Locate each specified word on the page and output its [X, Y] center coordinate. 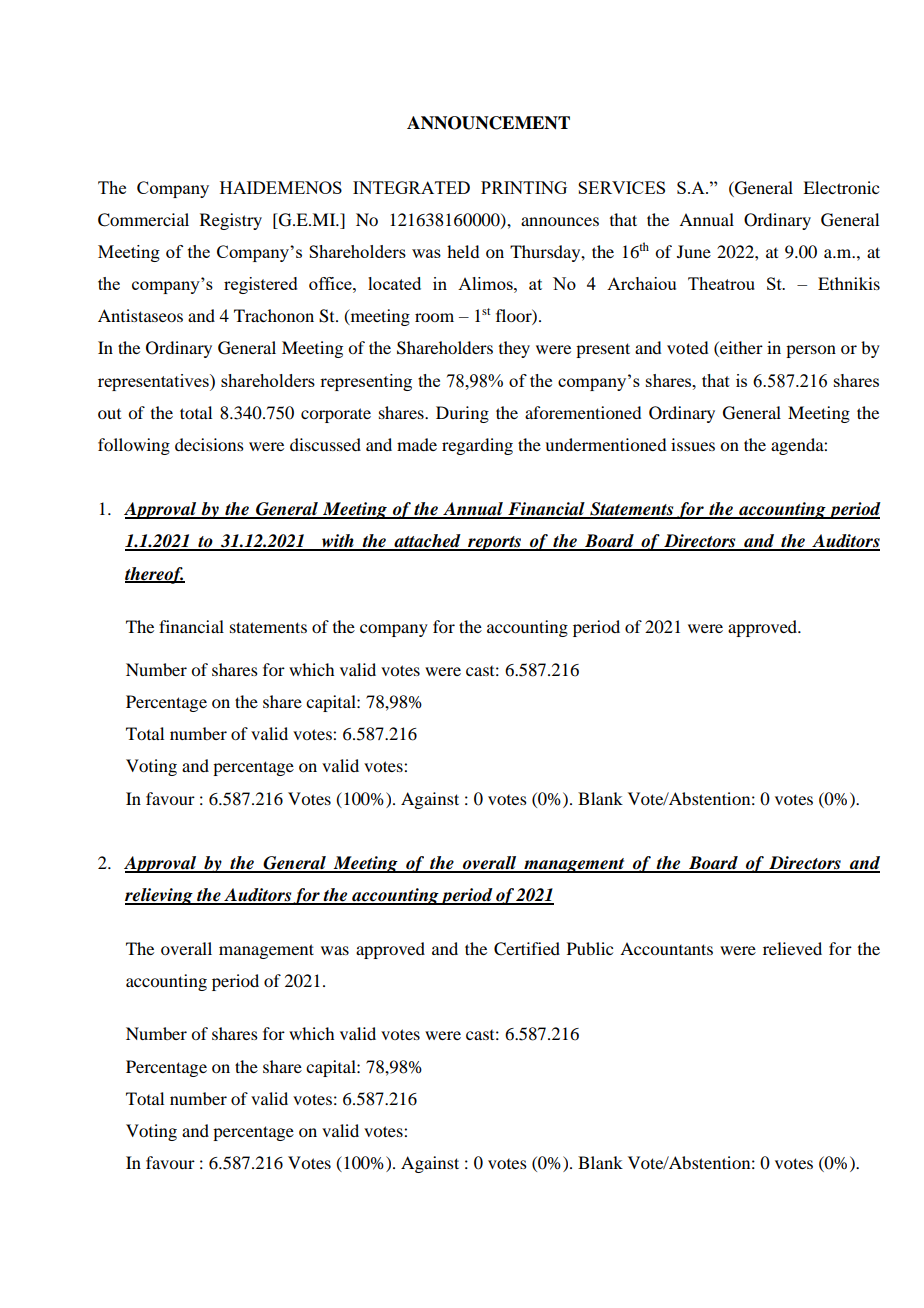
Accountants [666, 948]
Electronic [841, 187]
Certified [527, 949]
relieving [160, 896]
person [811, 351]
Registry [231, 221]
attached [427, 542]
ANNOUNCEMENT [488, 123]
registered [261, 285]
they [514, 349]
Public [590, 948]
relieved [792, 948]
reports [495, 543]
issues [693, 444]
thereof [155, 575]
